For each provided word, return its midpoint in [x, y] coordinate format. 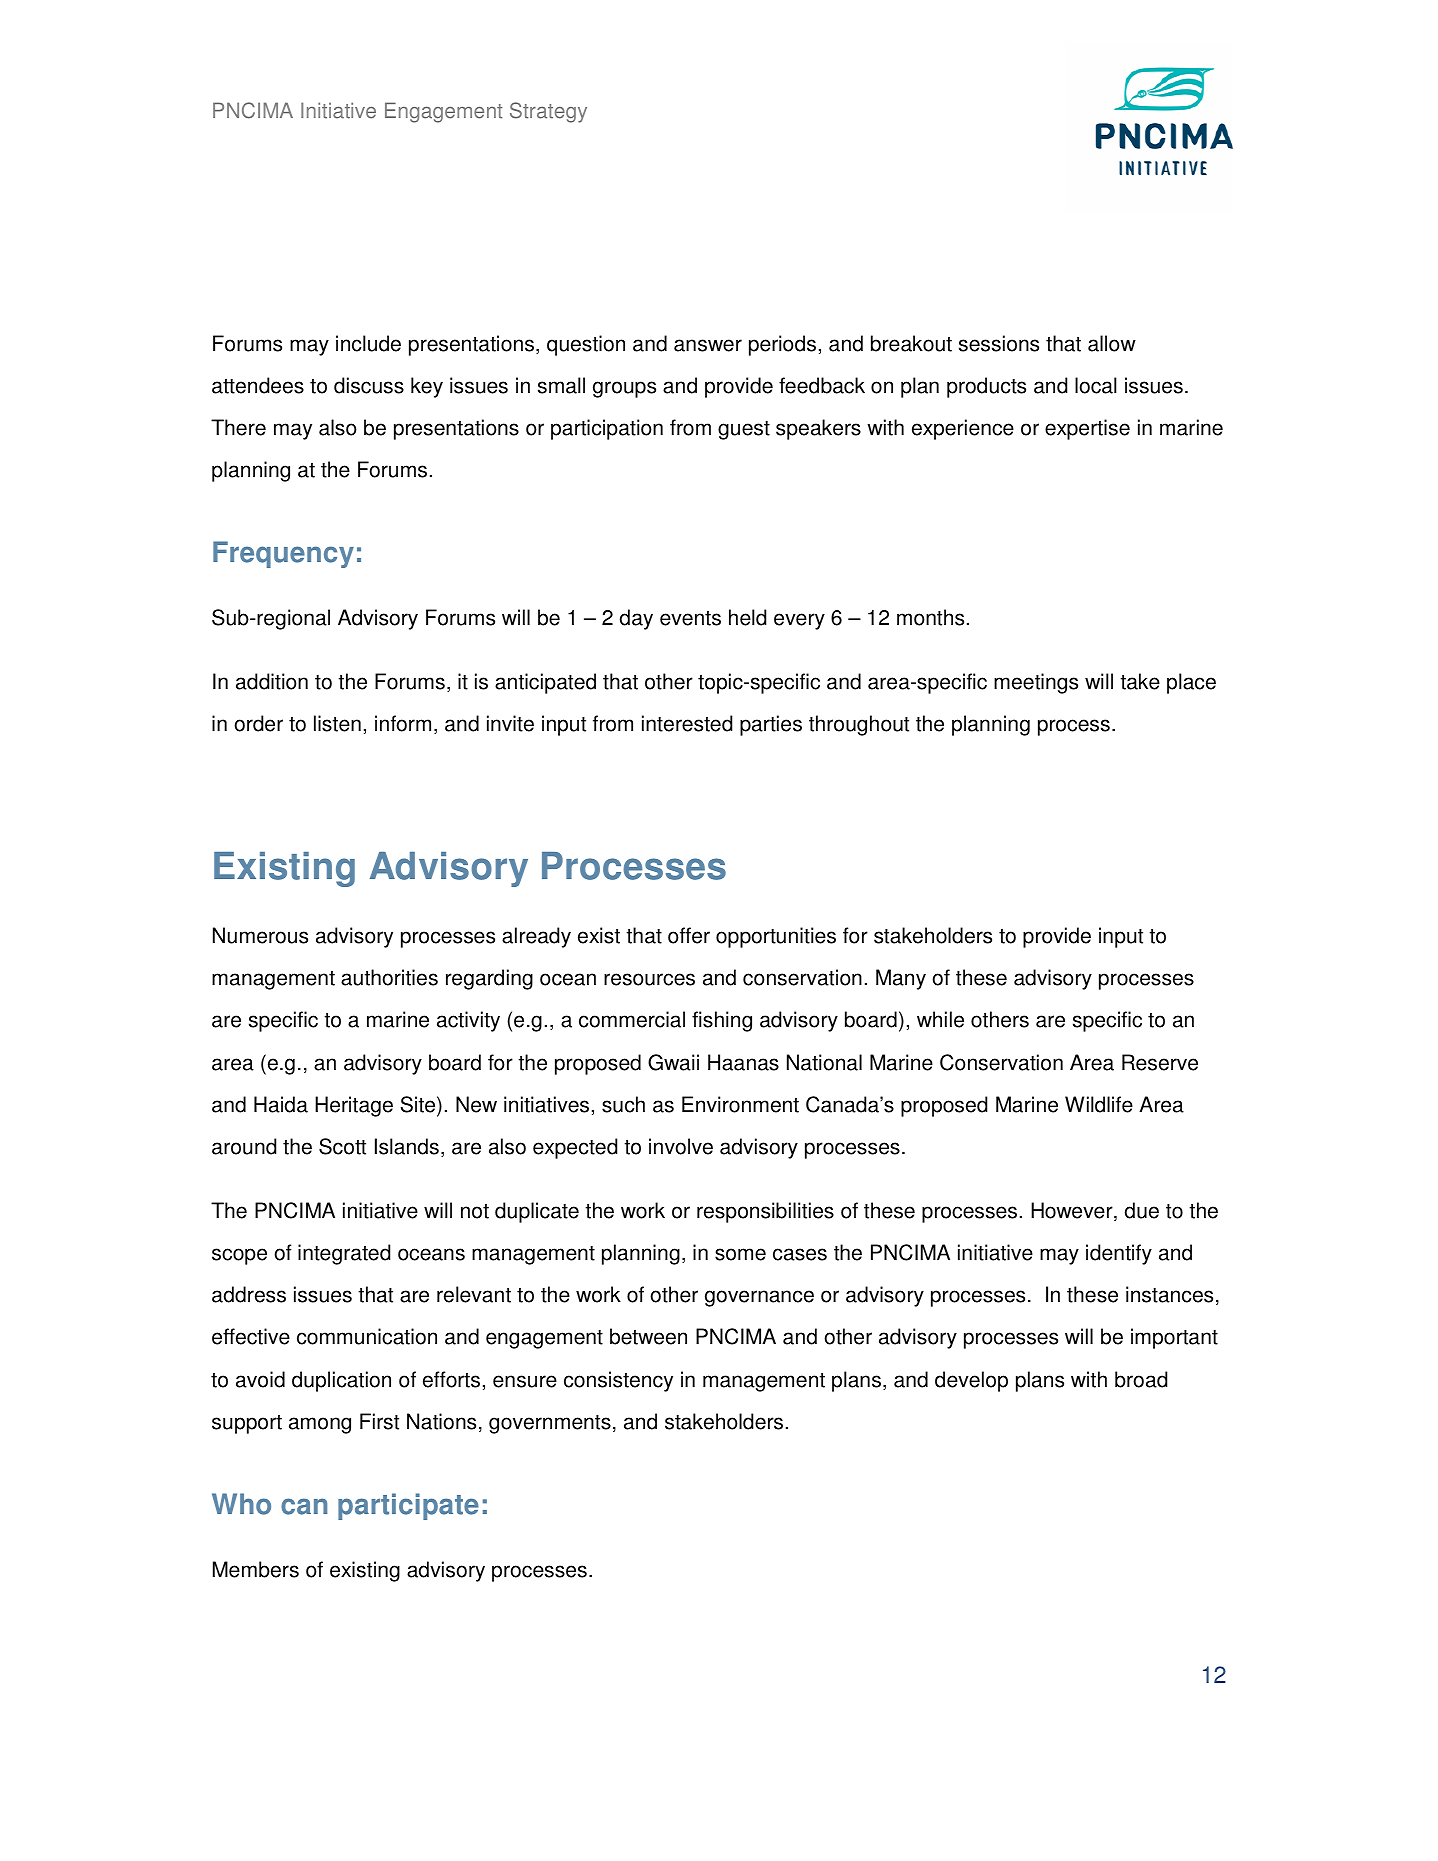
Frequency [283, 554]
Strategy [548, 112]
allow [1112, 343]
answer [708, 345]
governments [550, 1424]
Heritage [354, 1106]
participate [408, 1506]
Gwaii [673, 1062]
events [690, 618]
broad [1141, 1379]
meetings [1036, 683]
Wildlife [1099, 1104]
